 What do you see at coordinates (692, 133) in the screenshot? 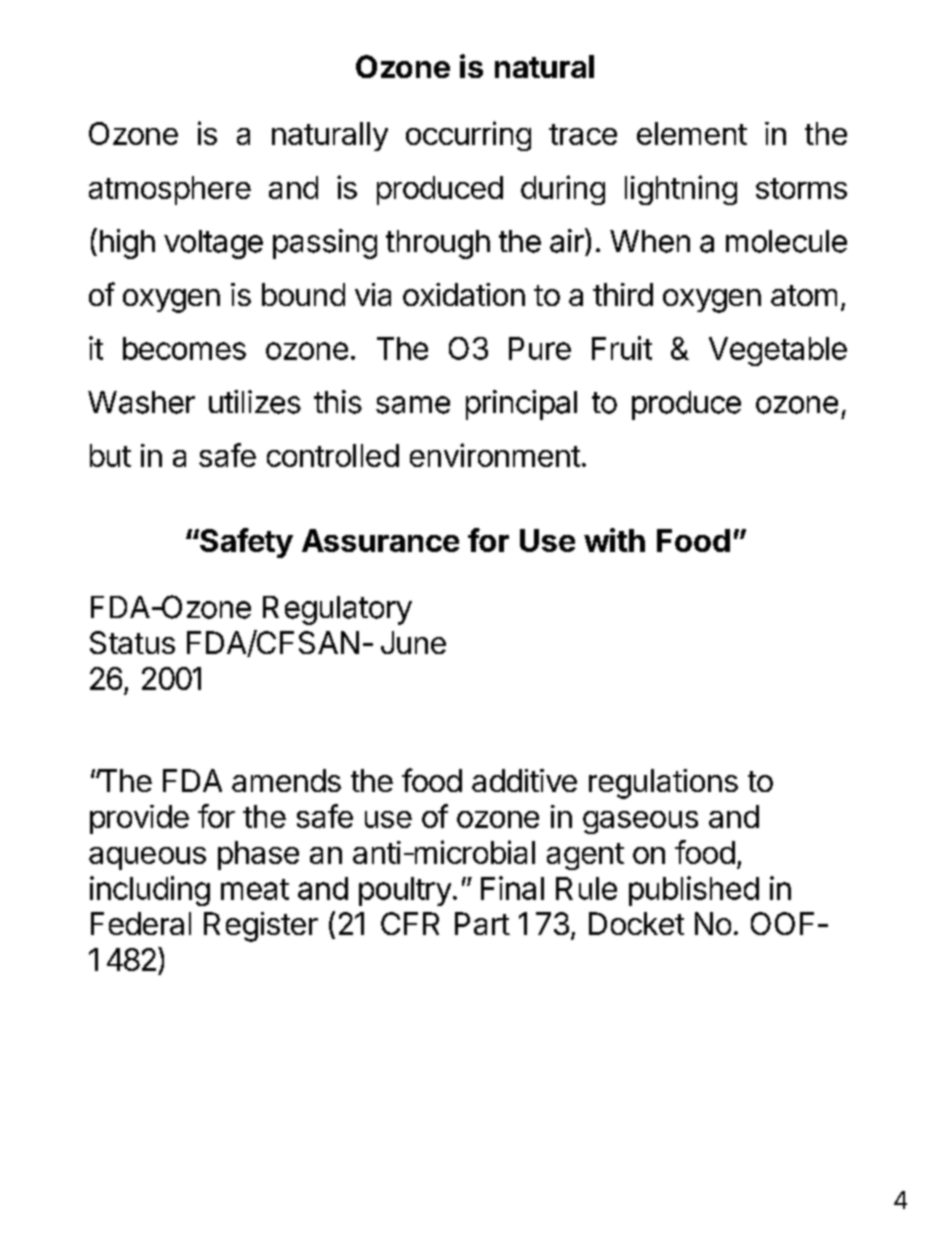
I see `element` at bounding box center [692, 133].
